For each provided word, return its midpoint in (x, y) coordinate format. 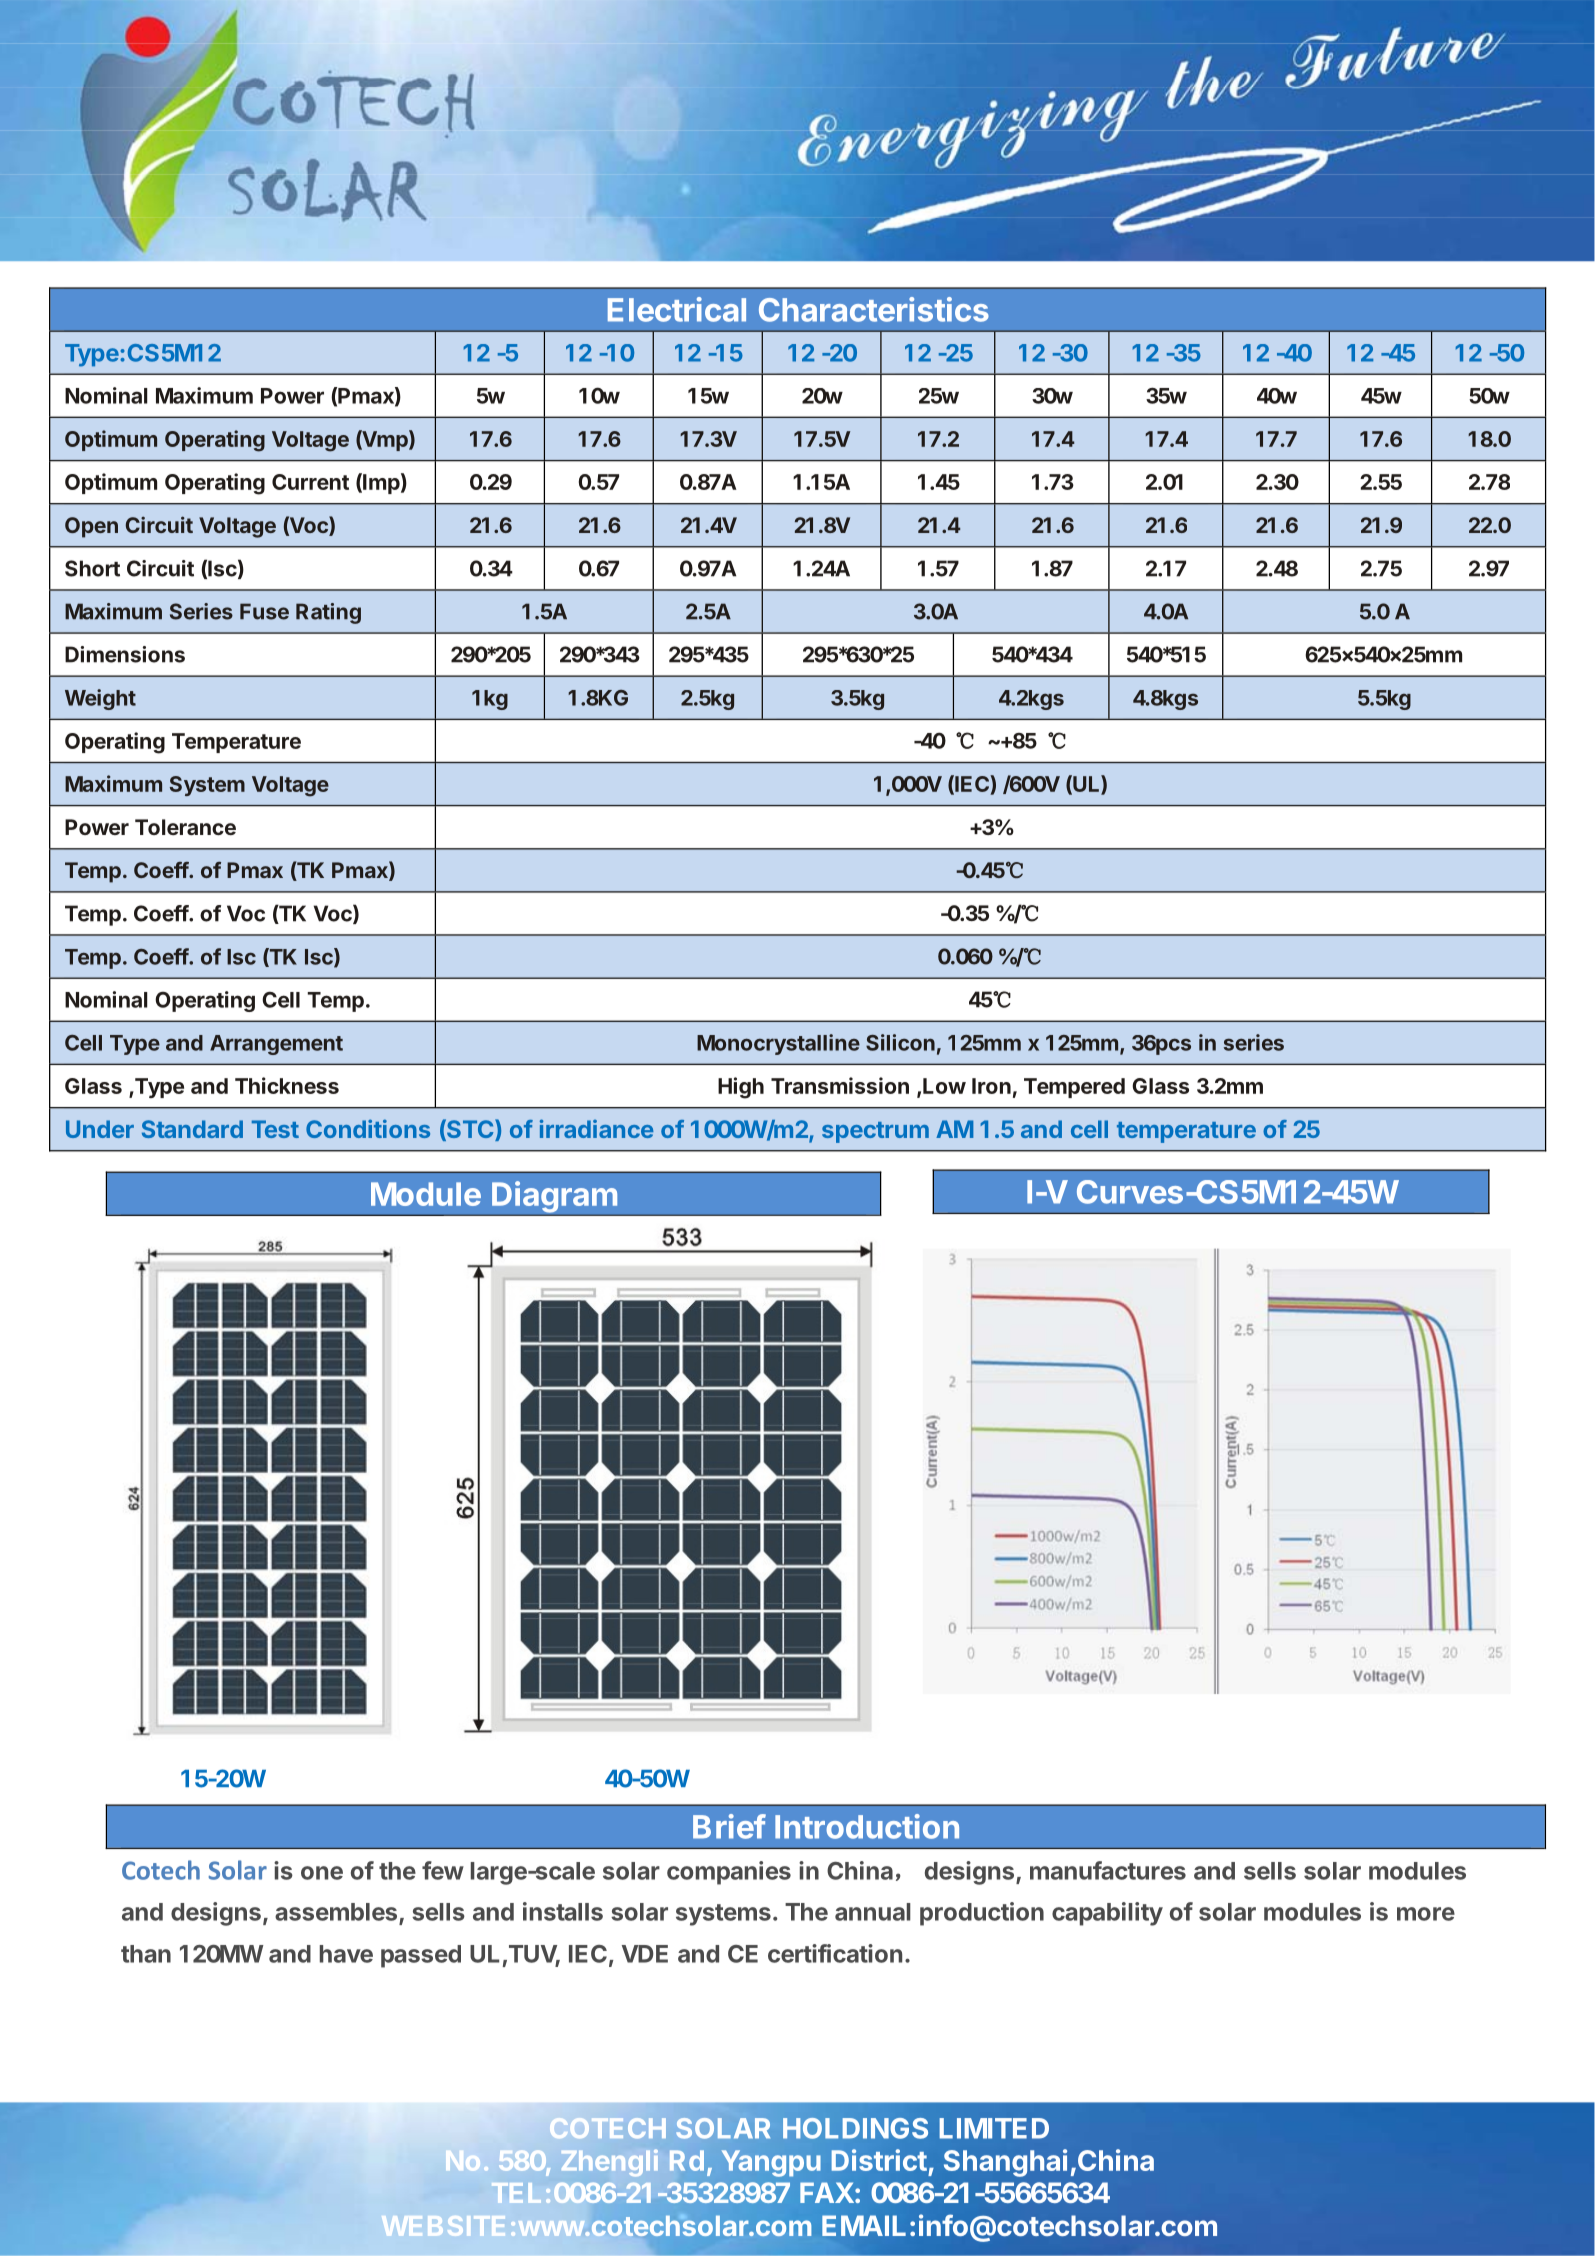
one (322, 1873)
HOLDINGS (855, 2128)
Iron (991, 1086)
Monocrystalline (778, 1044)
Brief (729, 1826)
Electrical (677, 309)
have (346, 1954)
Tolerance (185, 827)
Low (944, 1086)
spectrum (875, 1132)
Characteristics (874, 309)
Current (310, 482)
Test (275, 1129)
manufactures (1108, 1870)
